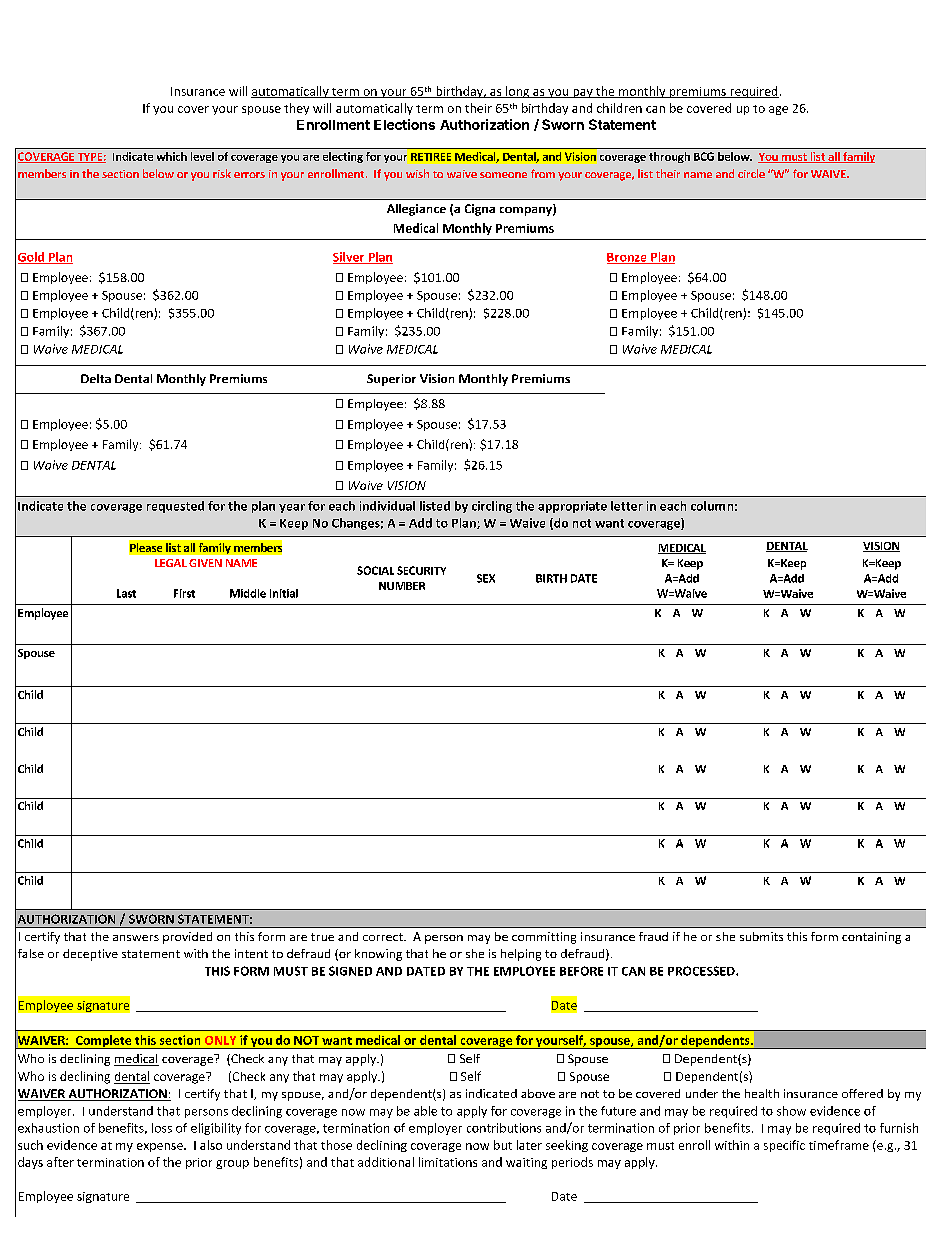 This screenshot has height=1233, width=952. I want to click on requested, so click(175, 507).
